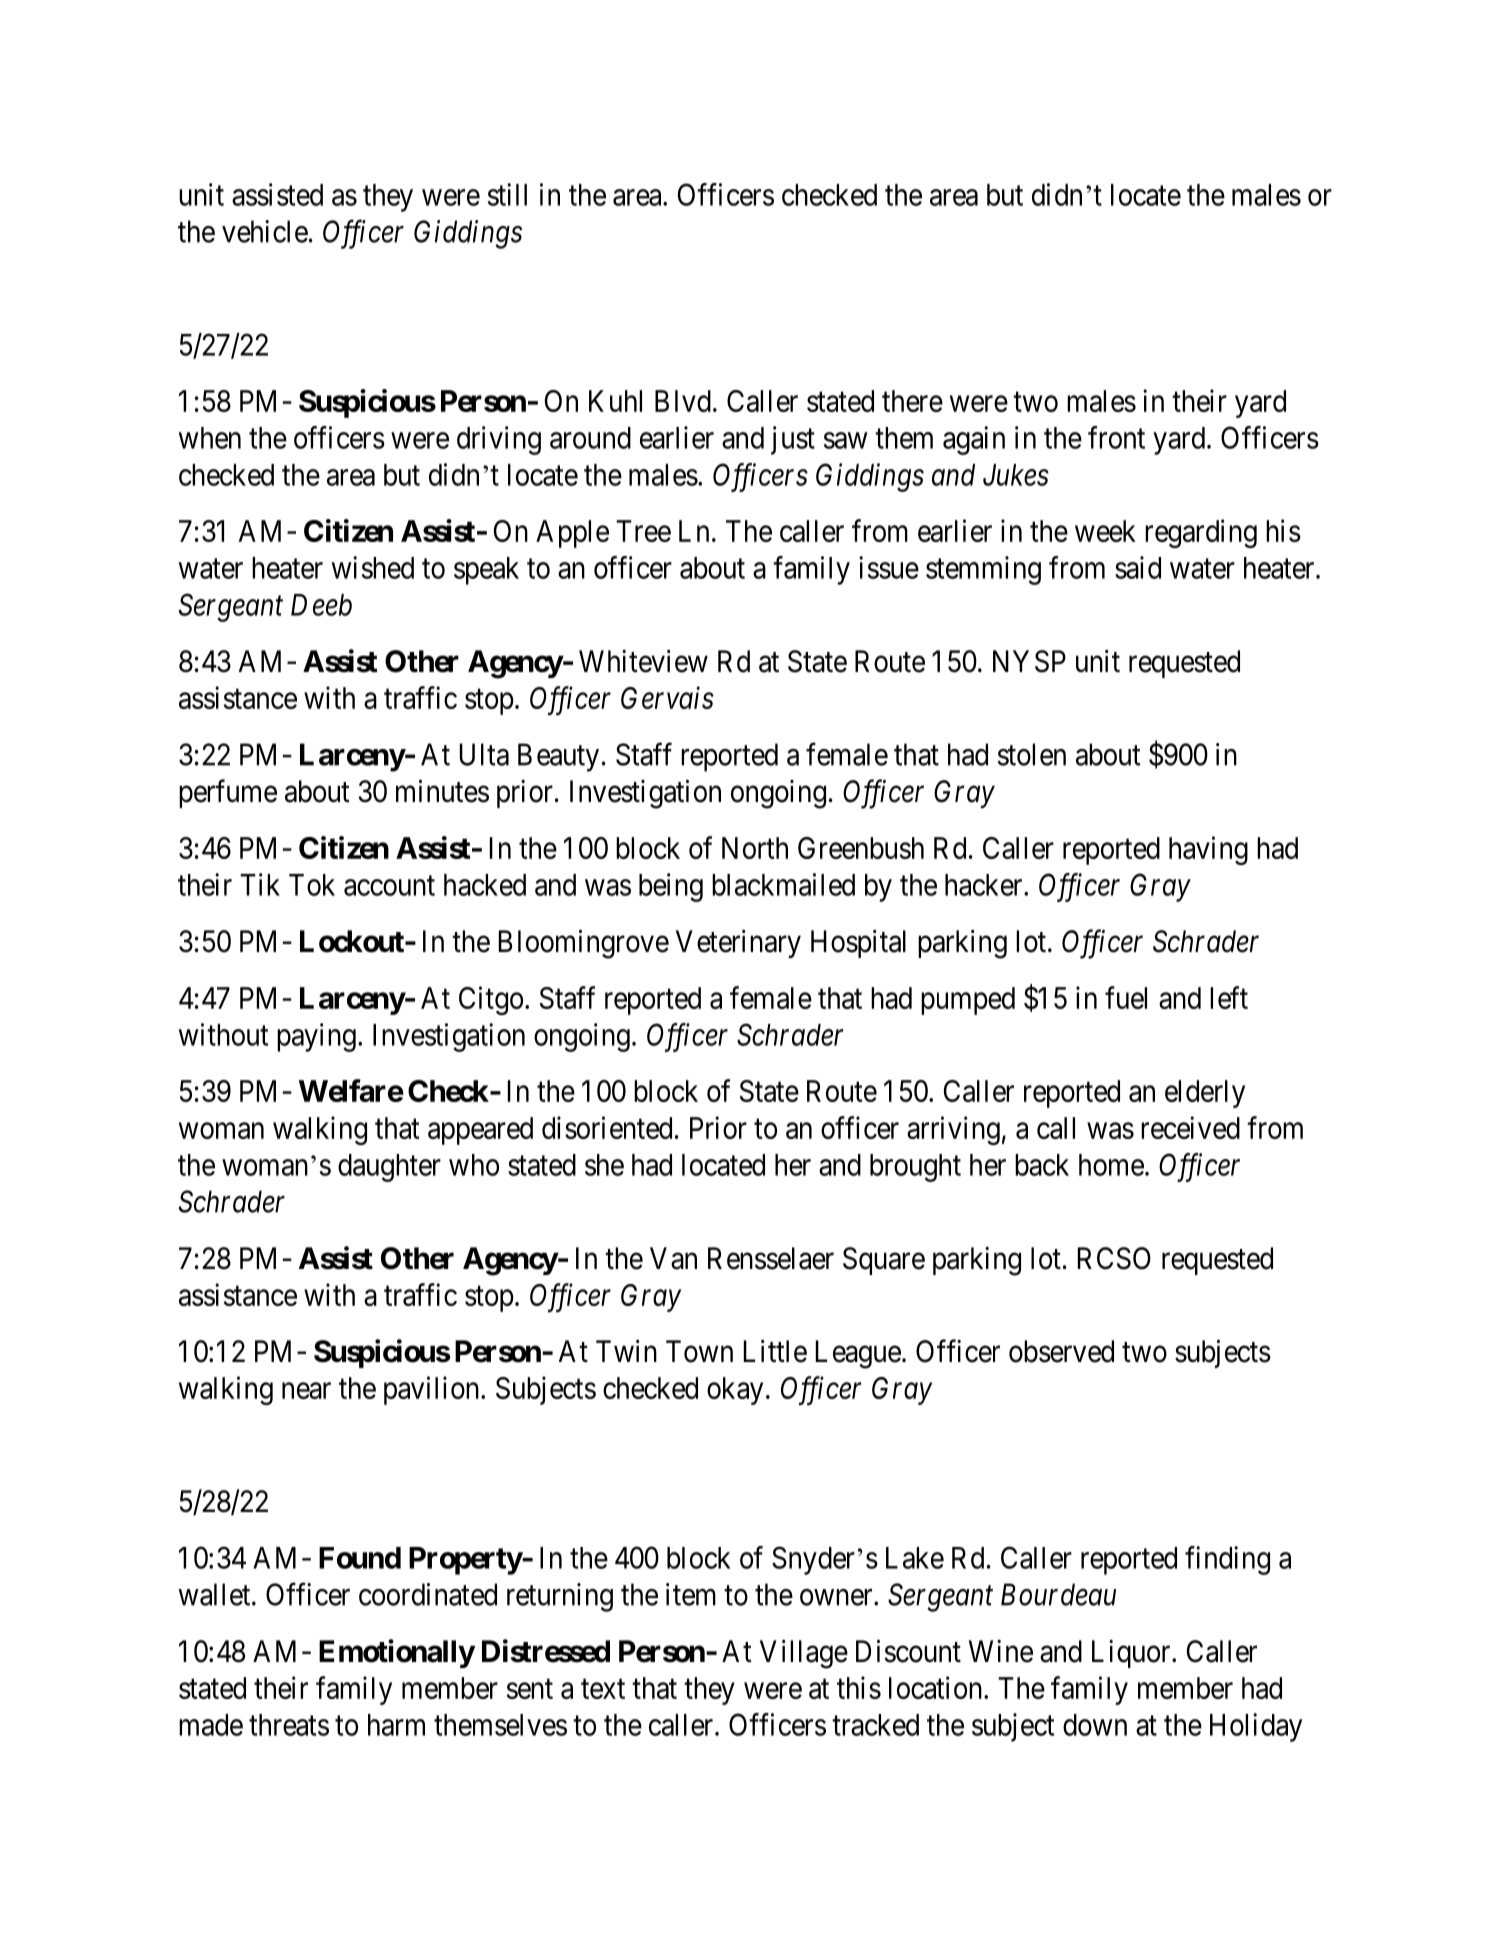 Image resolution: width=1511 pixels, height=1956 pixels. I want to click on Village, so click(804, 1654).
